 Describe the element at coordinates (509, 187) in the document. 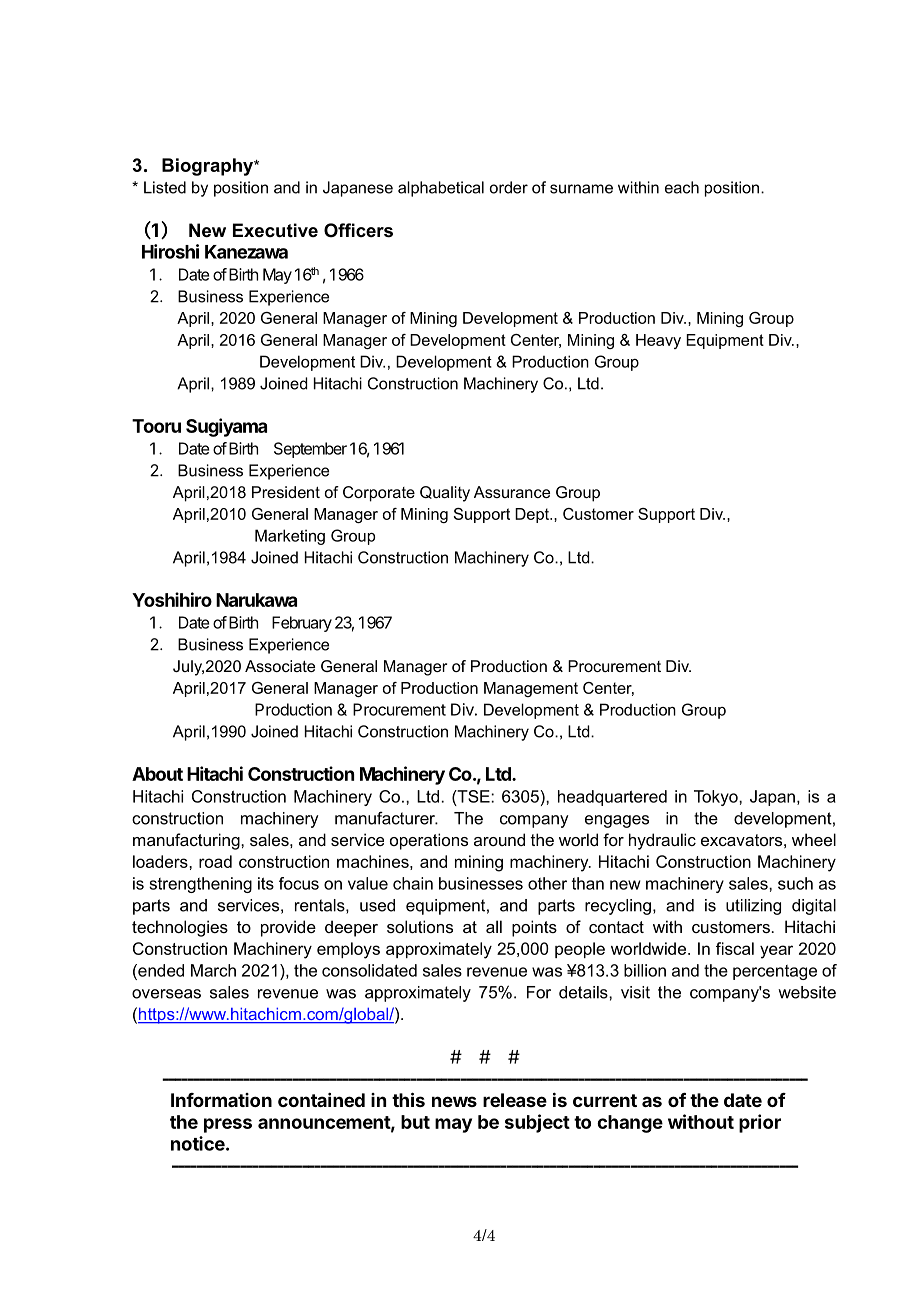

I see `order` at that location.
